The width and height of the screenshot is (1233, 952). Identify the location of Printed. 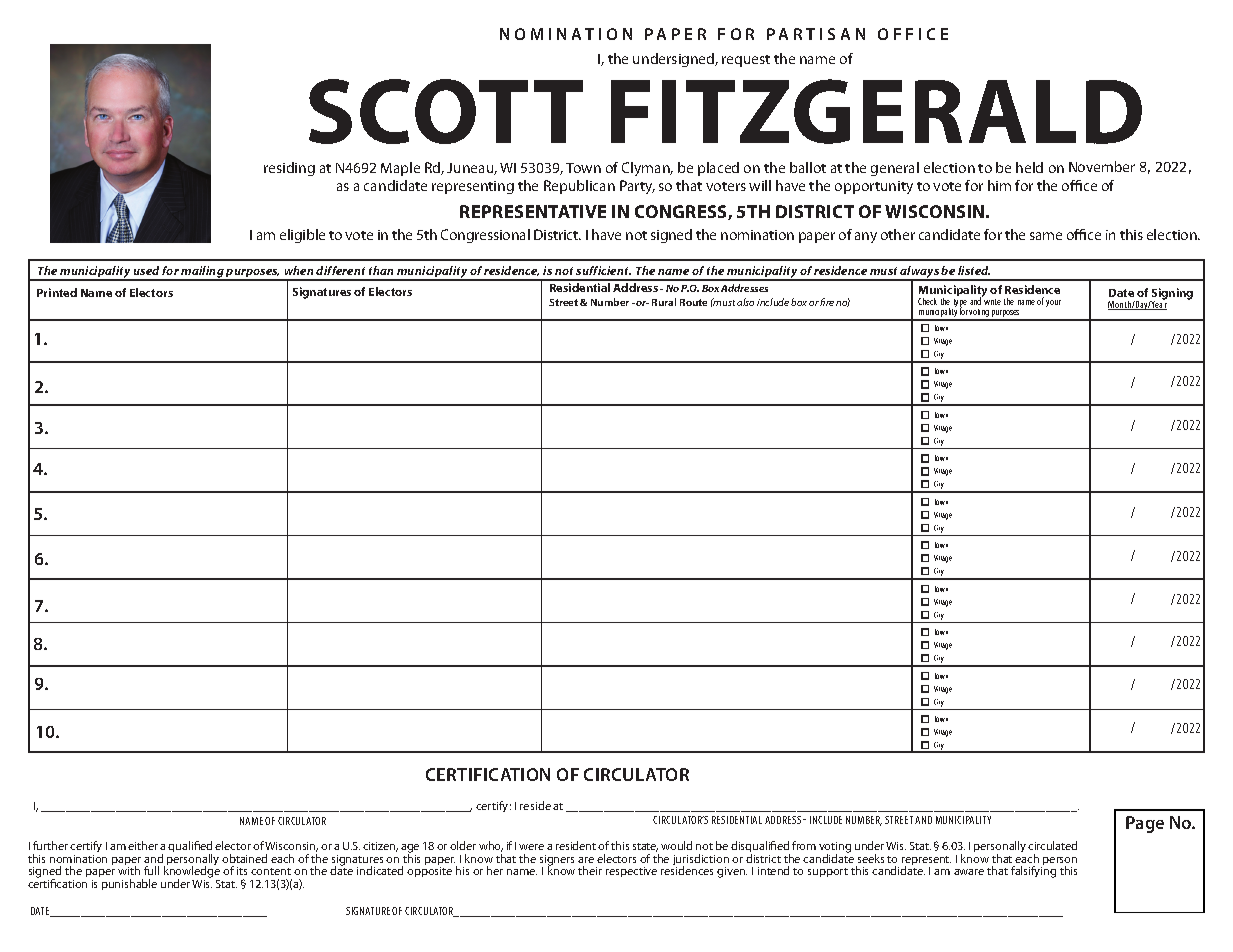
(57, 292).
